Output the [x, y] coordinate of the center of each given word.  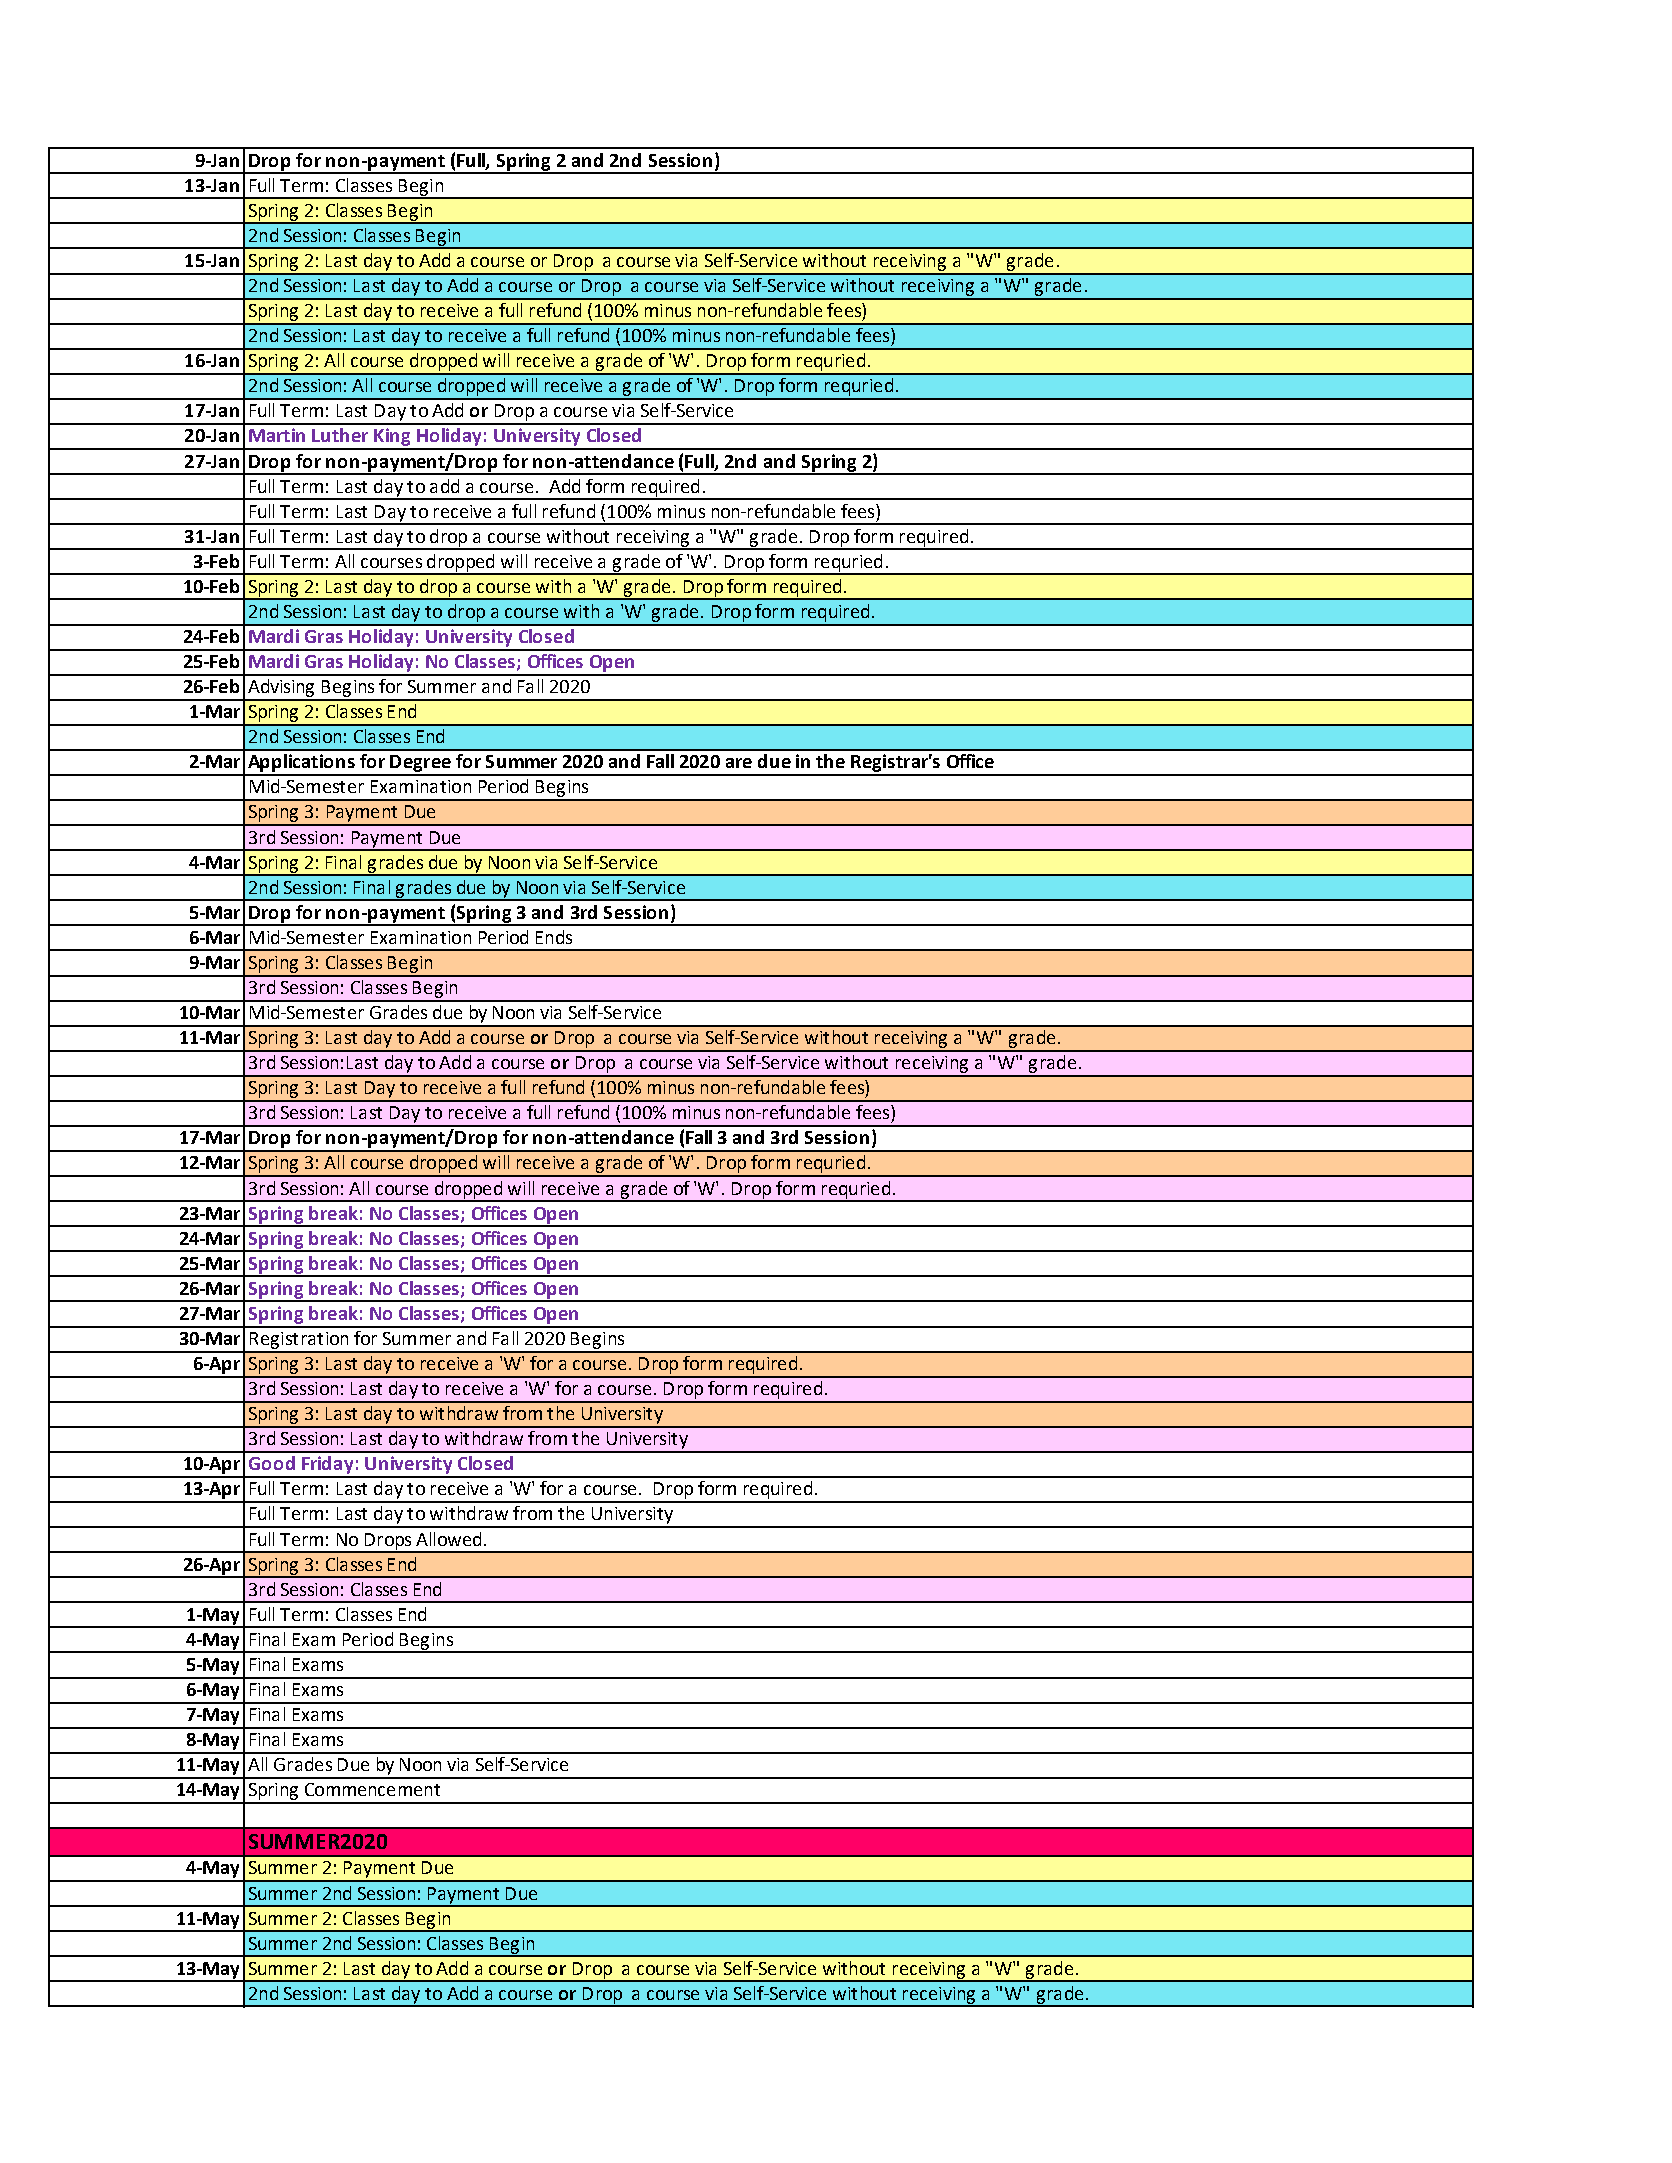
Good [272, 1463]
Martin [277, 435]
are [739, 763]
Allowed [448, 1539]
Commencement [372, 1789]
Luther [340, 435]
